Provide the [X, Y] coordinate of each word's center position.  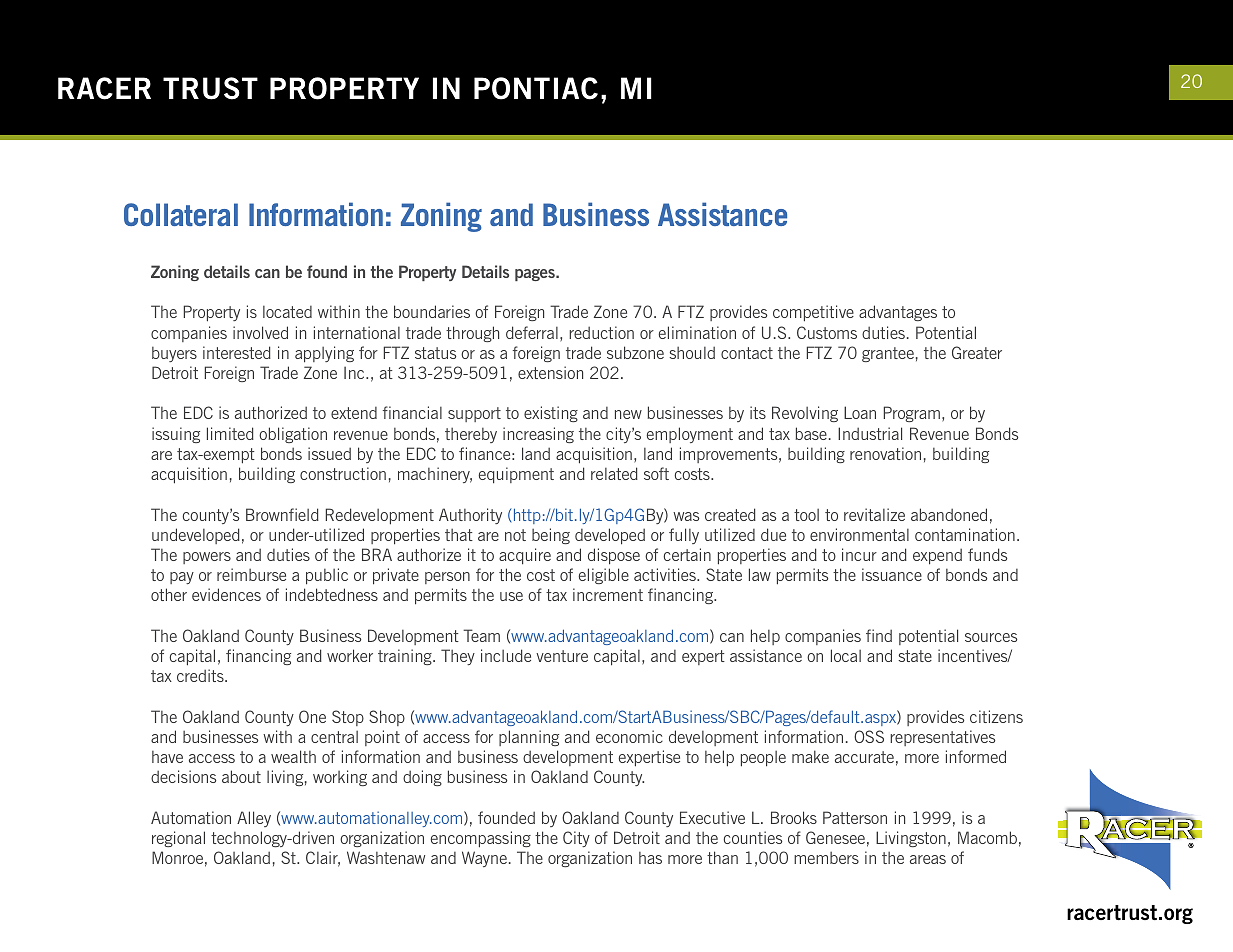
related [614, 473]
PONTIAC [536, 88]
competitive [813, 313]
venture [562, 656]
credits [201, 675]
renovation [885, 453]
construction [343, 473]
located [287, 312]
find [879, 635]
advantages [898, 313]
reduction [601, 332]
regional [178, 839]
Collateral [181, 214]
